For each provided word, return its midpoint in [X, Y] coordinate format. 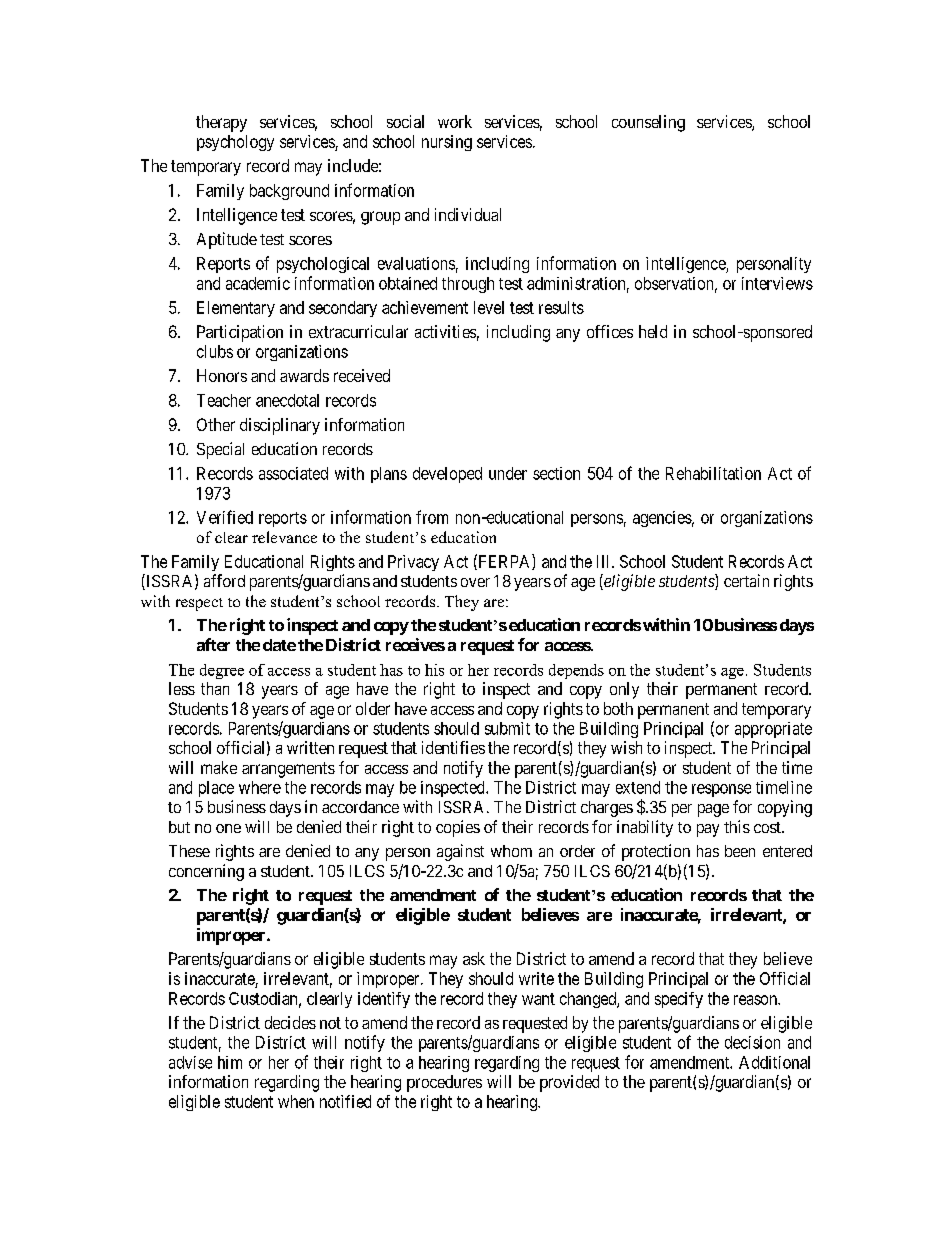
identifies [453, 747]
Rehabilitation [713, 473]
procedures [444, 1083]
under [508, 473]
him [230, 1062]
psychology [235, 143]
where [260, 787]
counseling [648, 123]
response [721, 790]
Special [220, 450]
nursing [447, 143]
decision [752, 1042]
